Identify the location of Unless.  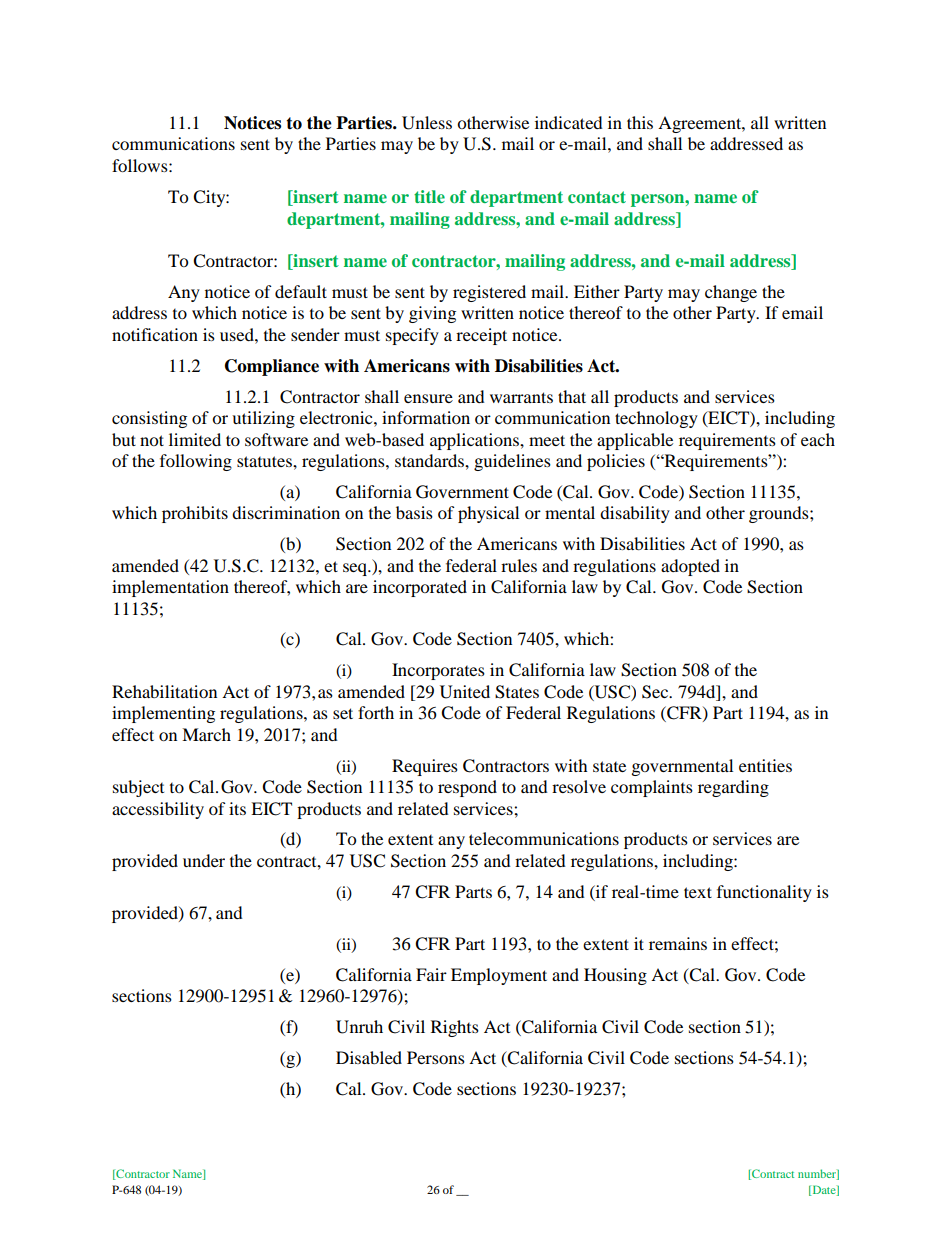
(427, 123).
